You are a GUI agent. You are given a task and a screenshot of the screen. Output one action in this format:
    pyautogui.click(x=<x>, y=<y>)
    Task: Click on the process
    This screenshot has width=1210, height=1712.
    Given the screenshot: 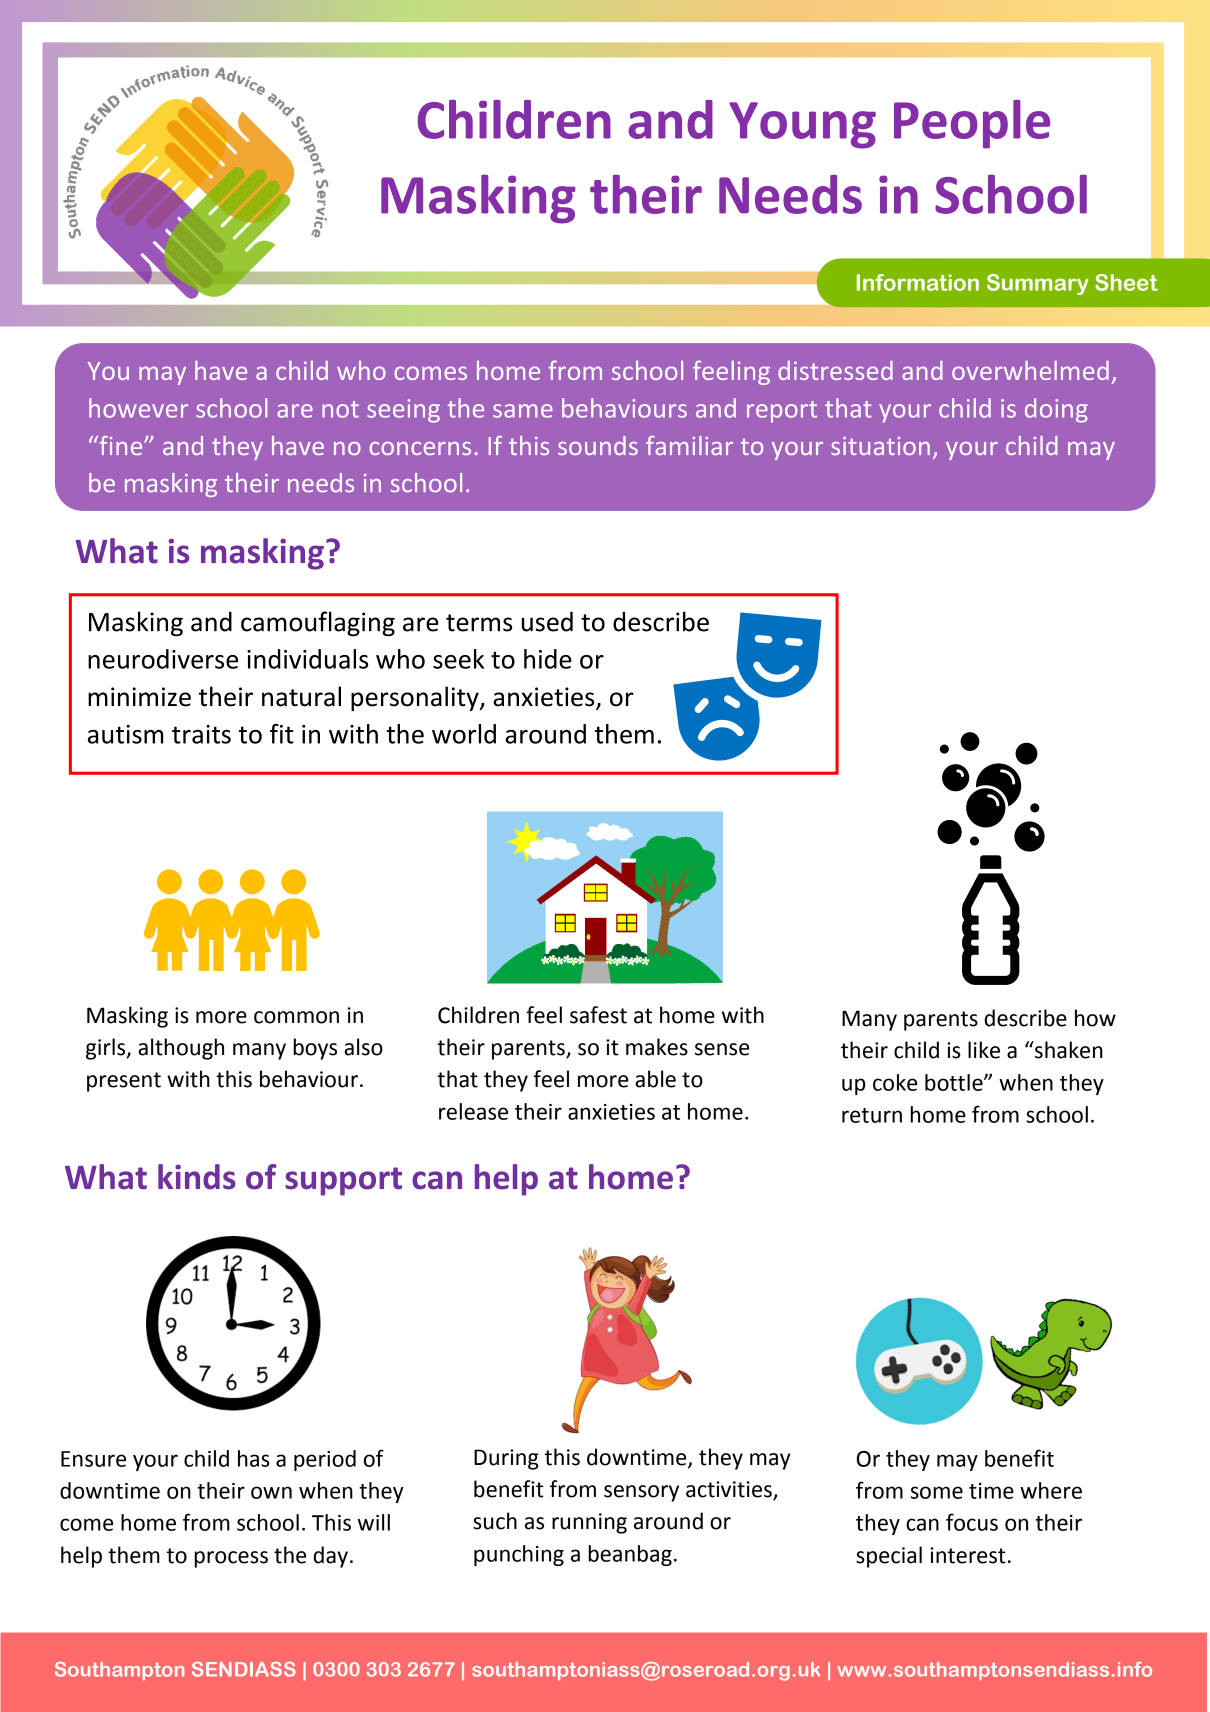 What is the action you would take?
    pyautogui.click(x=231, y=1559)
